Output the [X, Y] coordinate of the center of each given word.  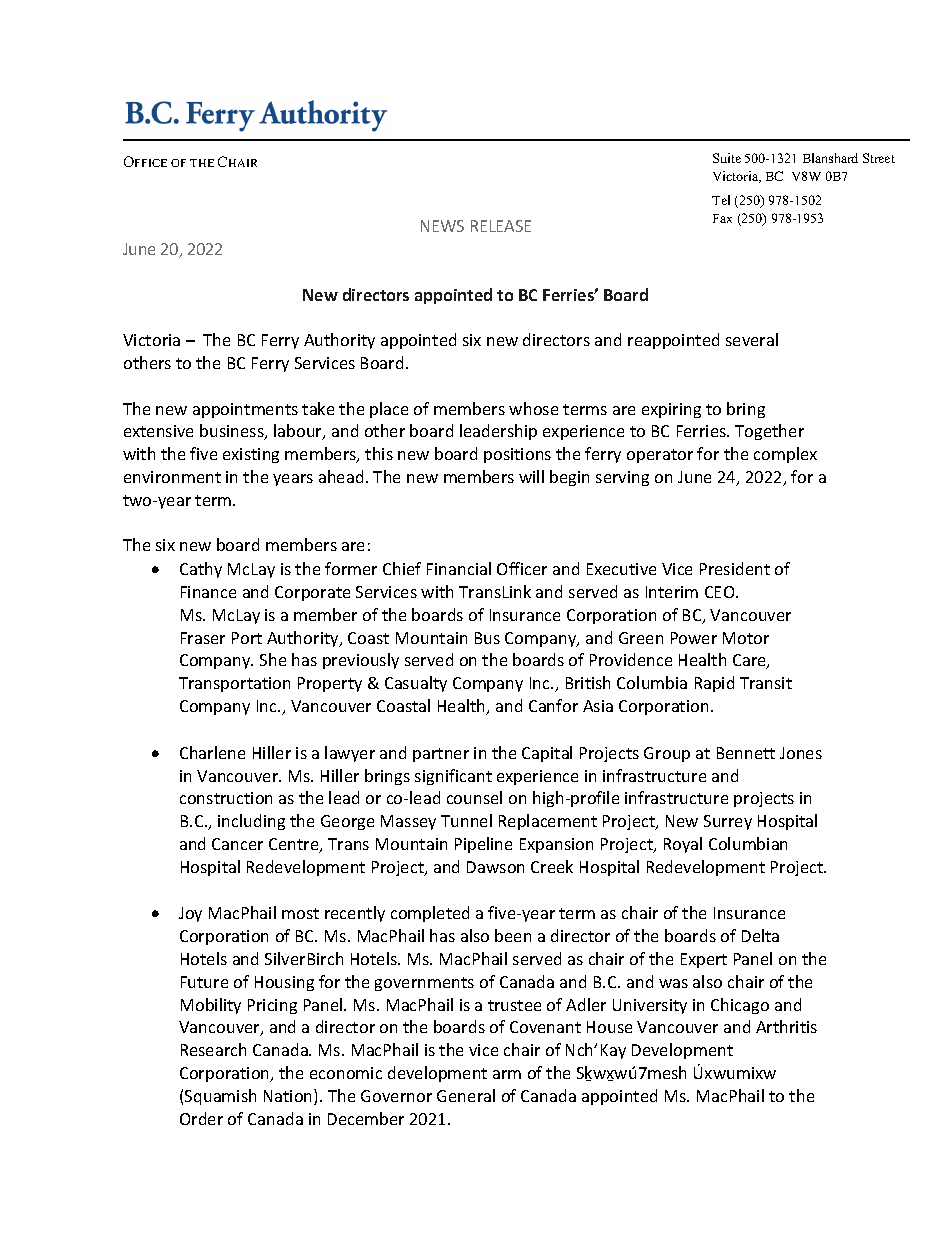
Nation [289, 1097]
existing [251, 455]
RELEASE [501, 226]
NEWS [442, 226]
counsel [474, 797]
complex [785, 455]
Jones [801, 753]
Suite [727, 158]
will [531, 476]
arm [507, 1074]
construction [226, 798]
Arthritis [786, 1026]
